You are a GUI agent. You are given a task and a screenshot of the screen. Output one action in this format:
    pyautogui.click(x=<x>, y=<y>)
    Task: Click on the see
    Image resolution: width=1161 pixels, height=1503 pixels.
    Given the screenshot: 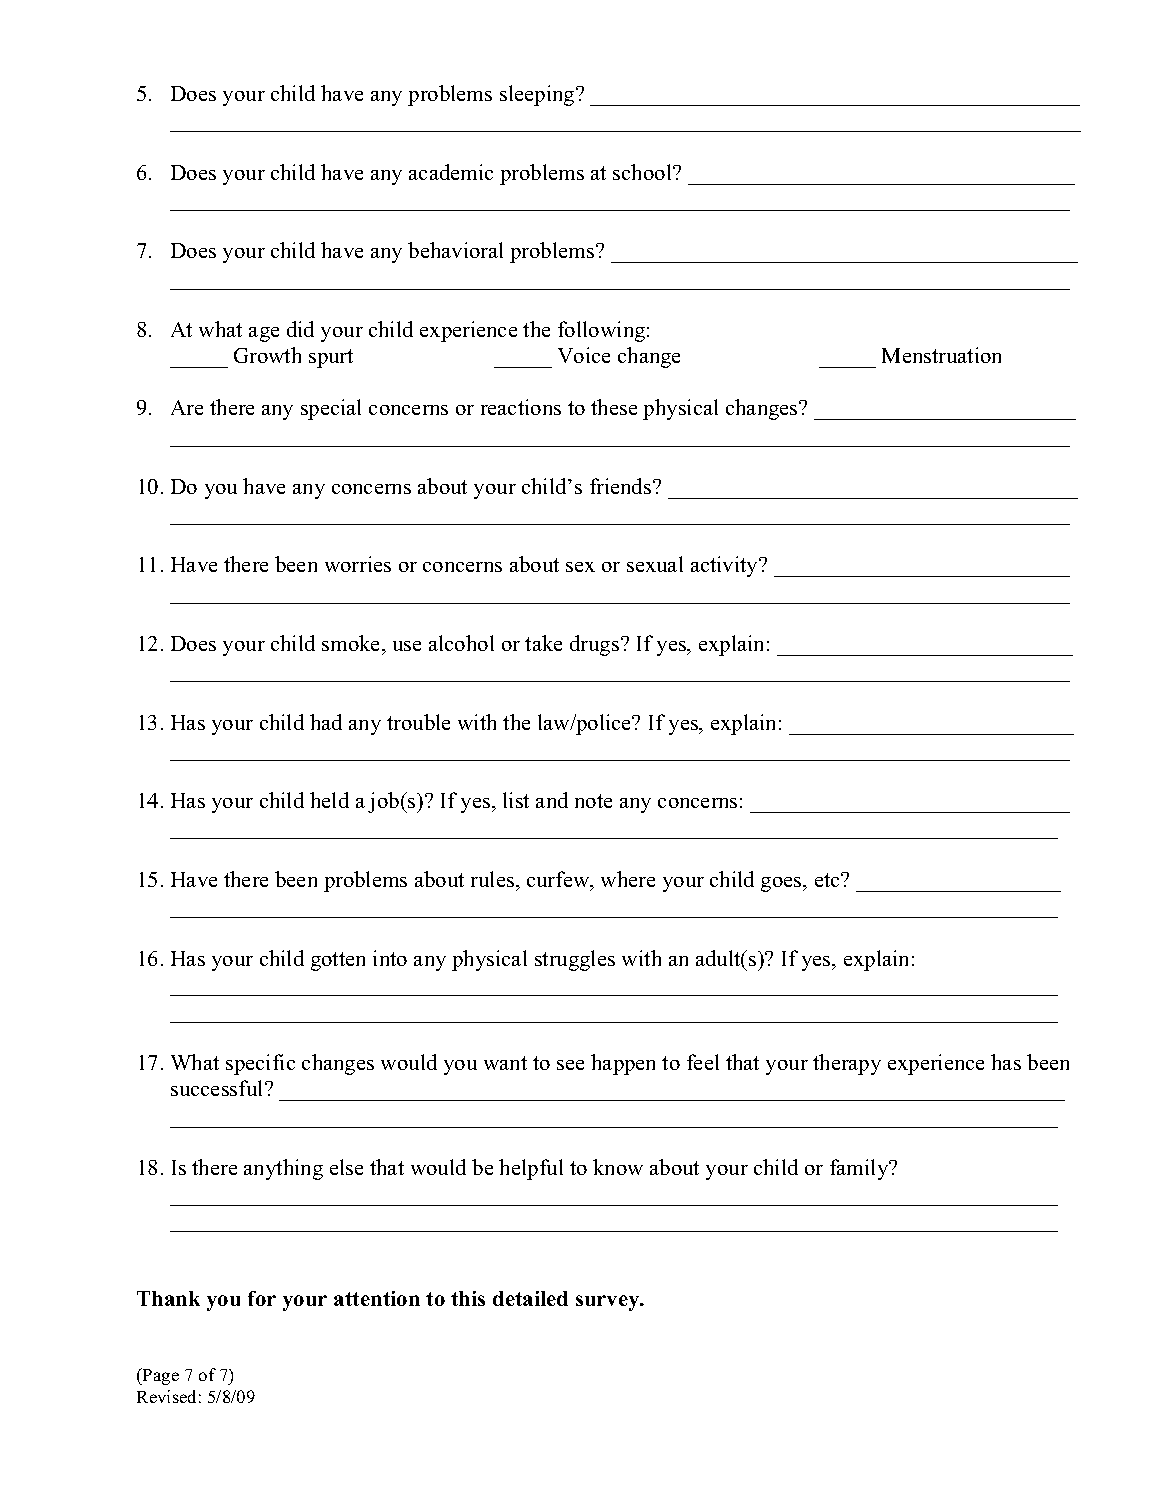 What is the action you would take?
    pyautogui.click(x=570, y=1065)
